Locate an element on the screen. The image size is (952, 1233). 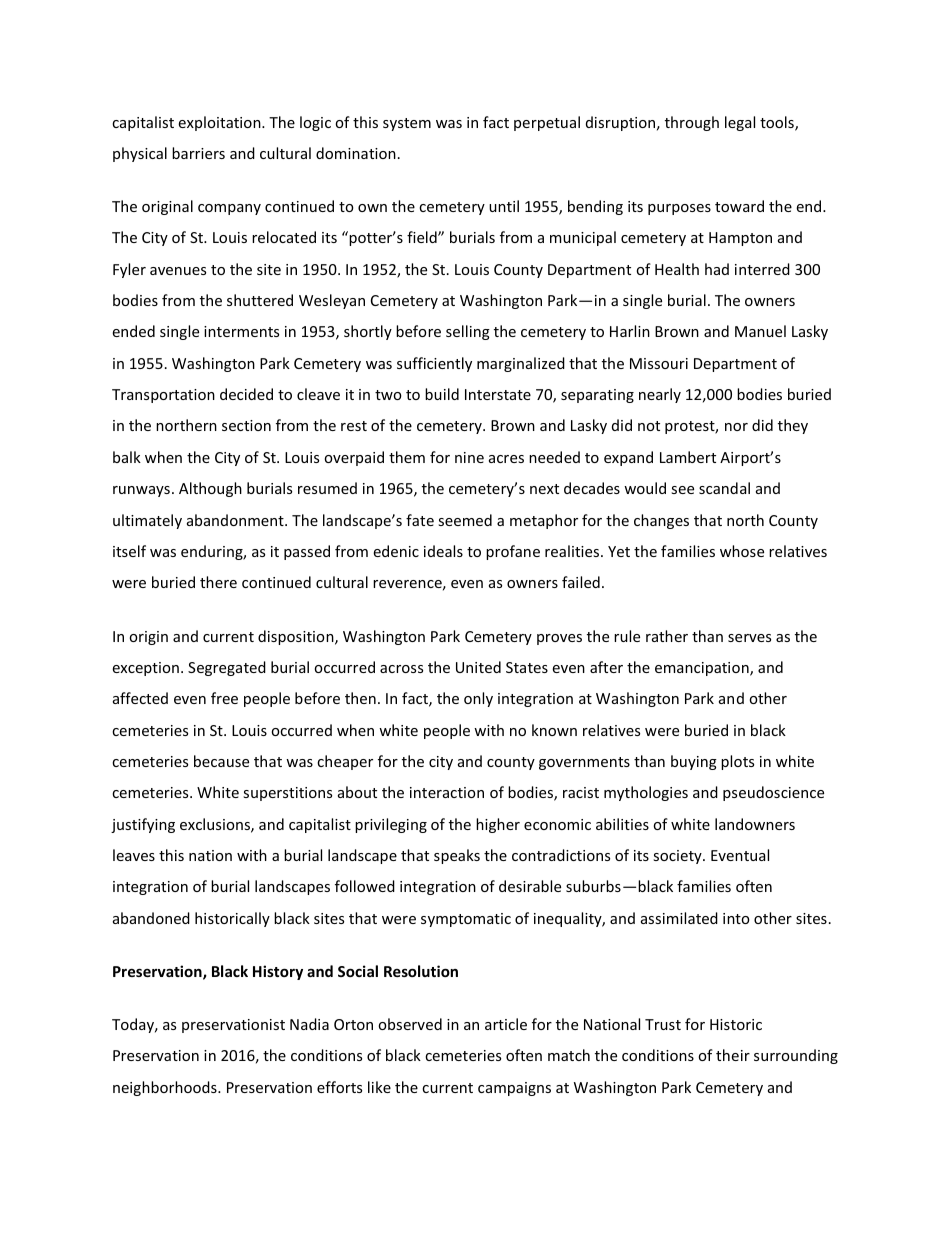
system is located at coordinates (407, 124).
